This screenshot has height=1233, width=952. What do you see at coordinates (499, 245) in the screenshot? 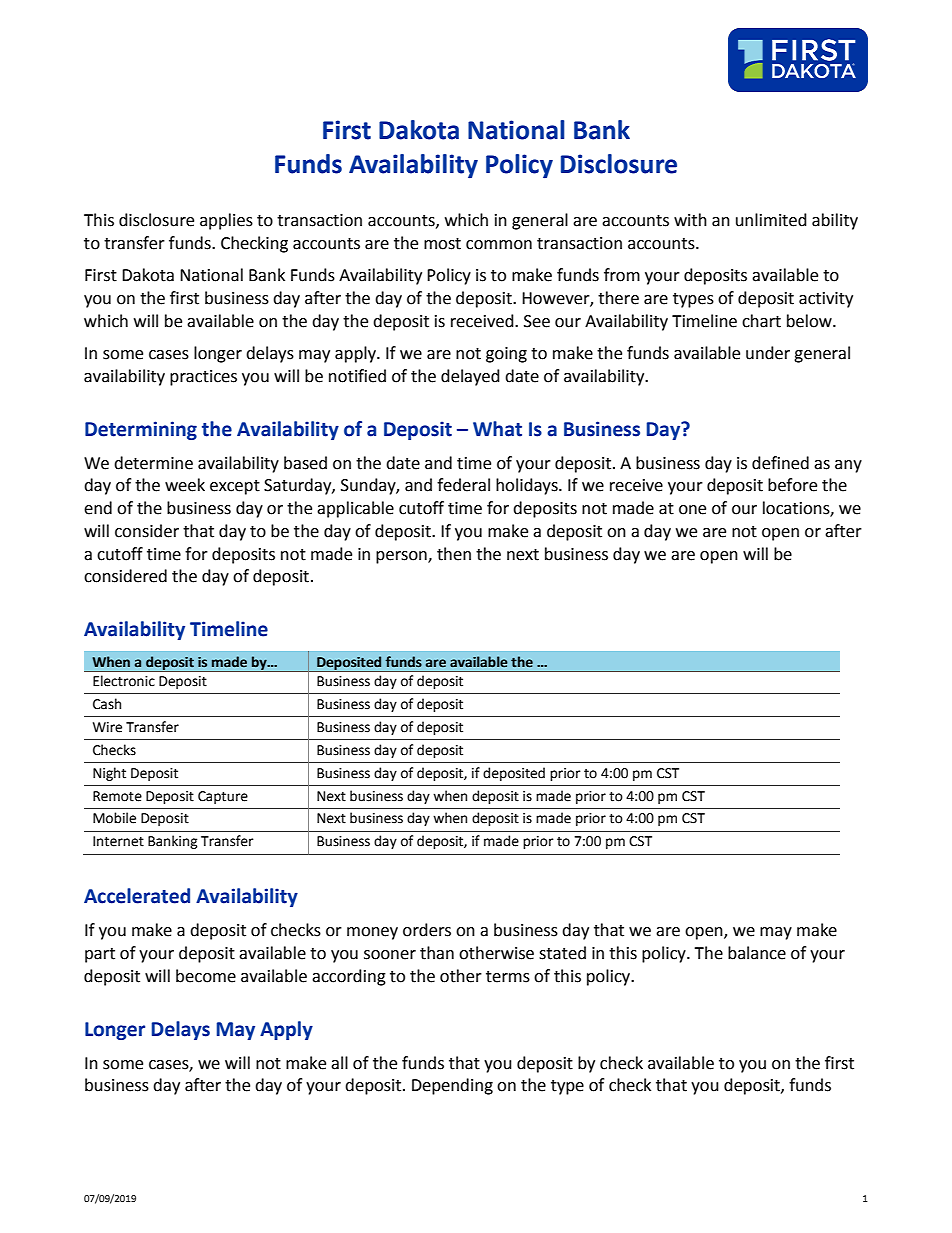
I see `common` at bounding box center [499, 245].
